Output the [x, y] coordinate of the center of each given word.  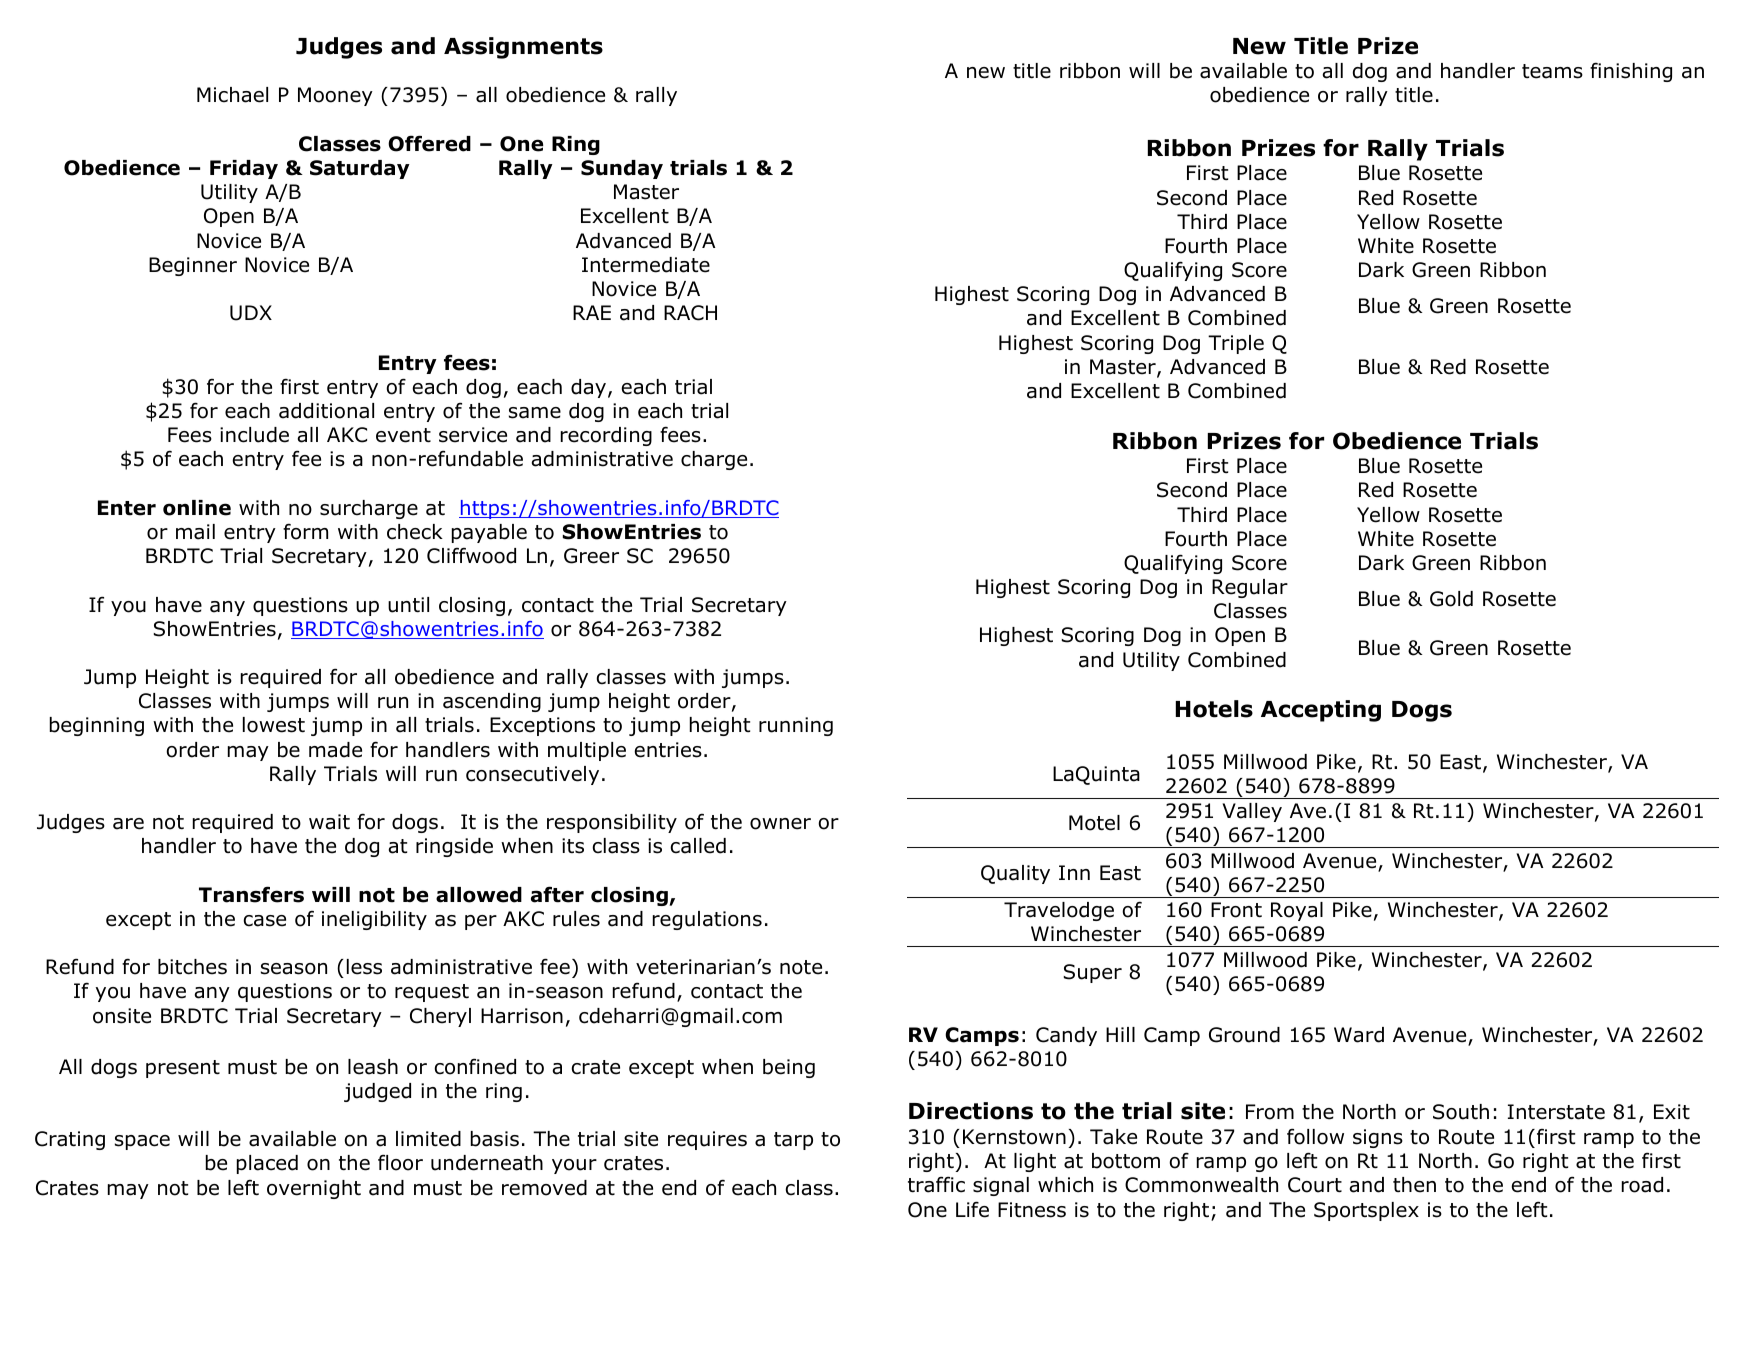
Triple [1236, 344]
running [796, 726]
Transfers [251, 894]
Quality [1015, 874]
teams [1552, 71]
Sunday [622, 169]
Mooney [335, 96]
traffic [936, 1184]
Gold [1451, 599]
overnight [314, 1189]
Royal [1297, 911]
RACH [690, 313]
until [408, 605]
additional [326, 411]
